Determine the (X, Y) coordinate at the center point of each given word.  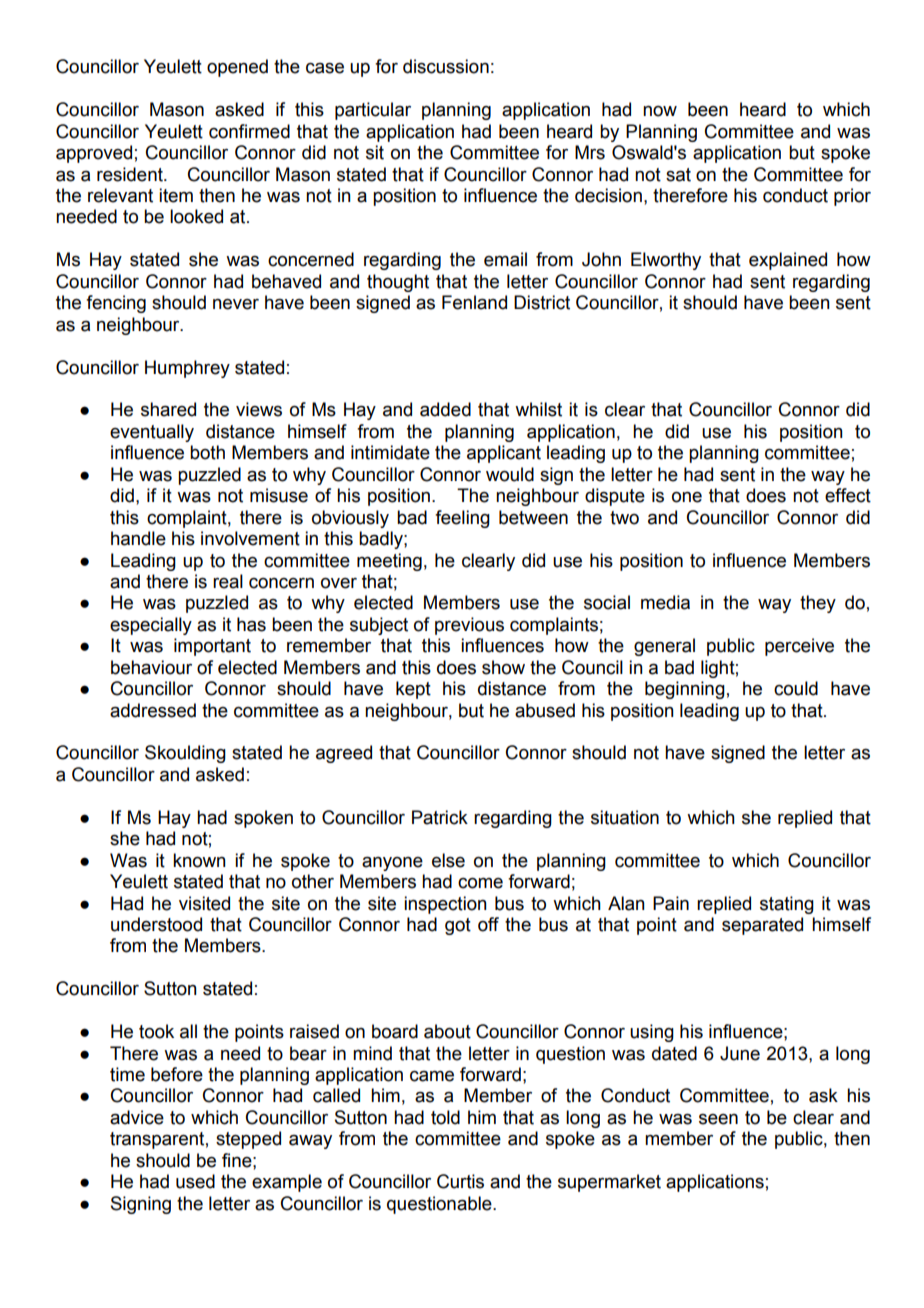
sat (678, 175)
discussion (446, 66)
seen (718, 1119)
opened (237, 68)
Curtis (460, 1181)
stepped (248, 1140)
